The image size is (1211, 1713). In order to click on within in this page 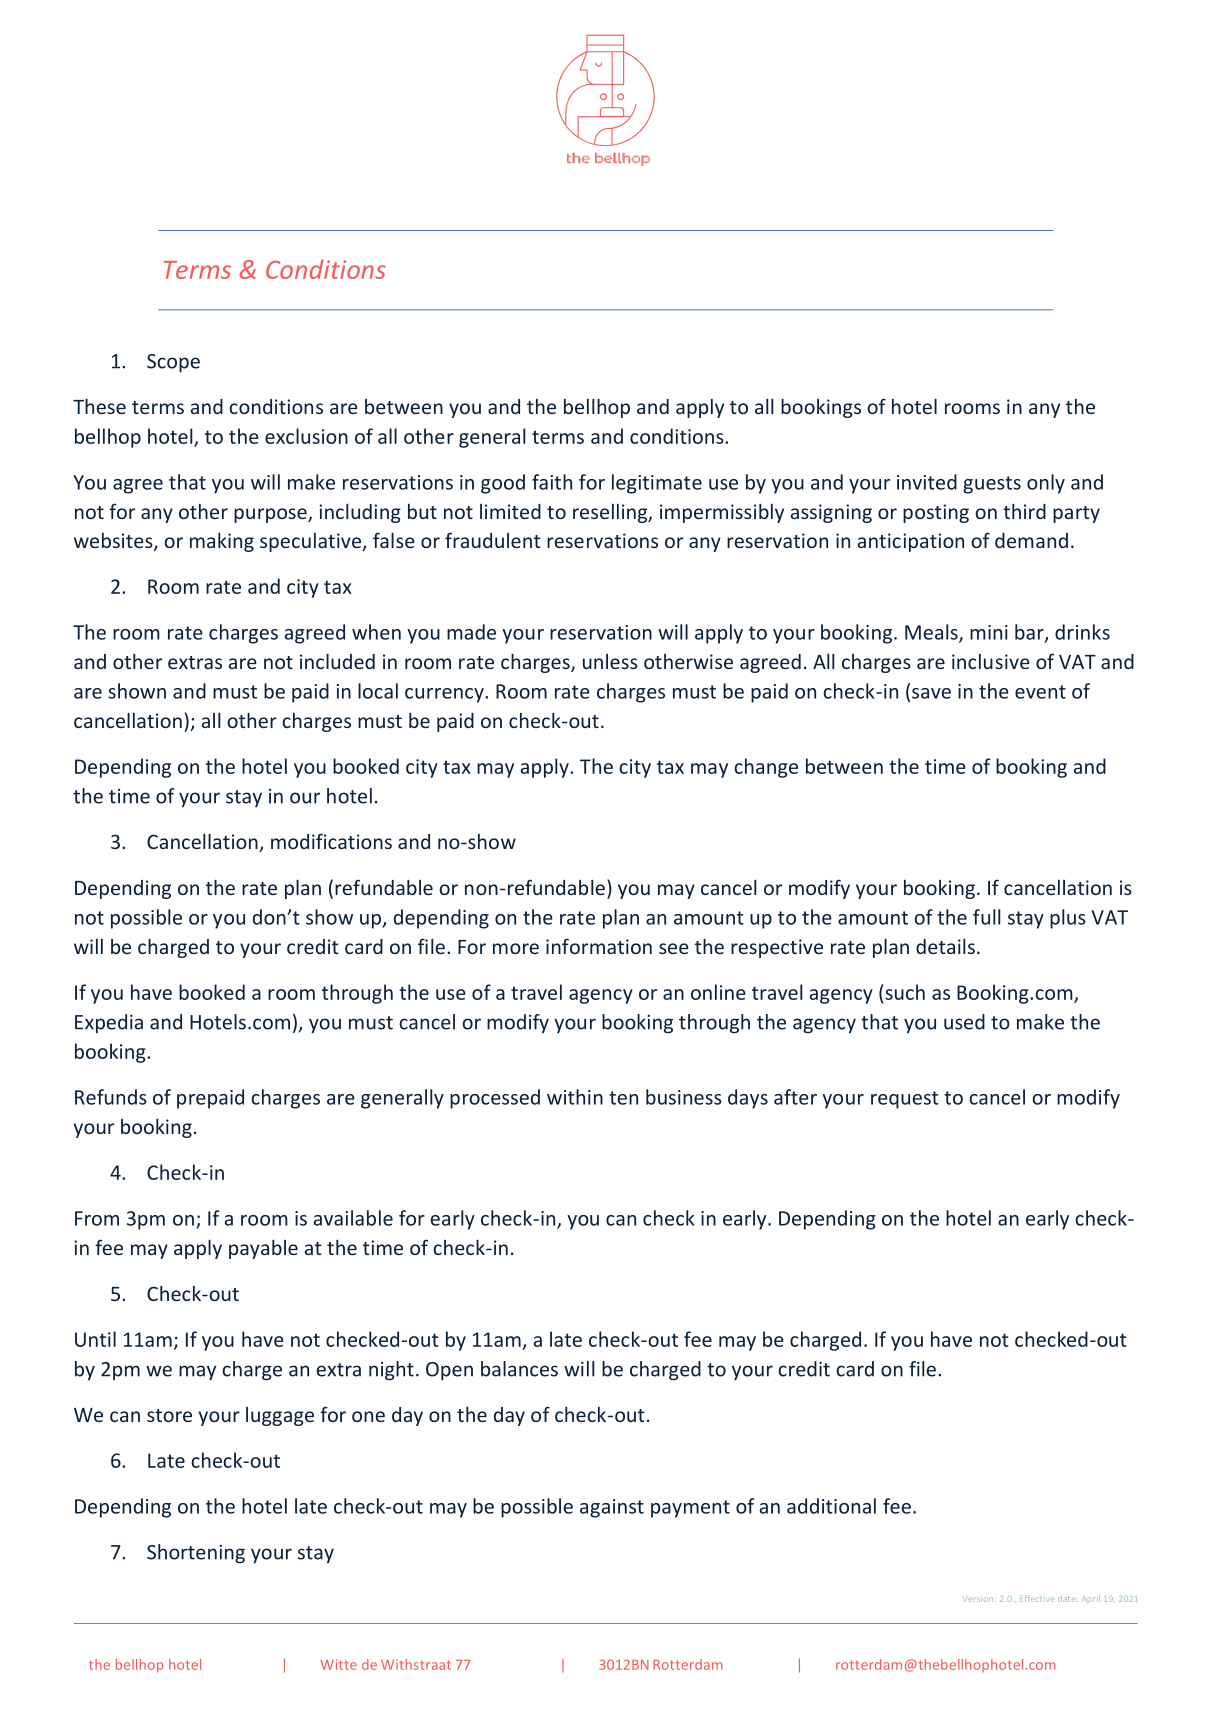, I will do `click(575, 1097)`.
